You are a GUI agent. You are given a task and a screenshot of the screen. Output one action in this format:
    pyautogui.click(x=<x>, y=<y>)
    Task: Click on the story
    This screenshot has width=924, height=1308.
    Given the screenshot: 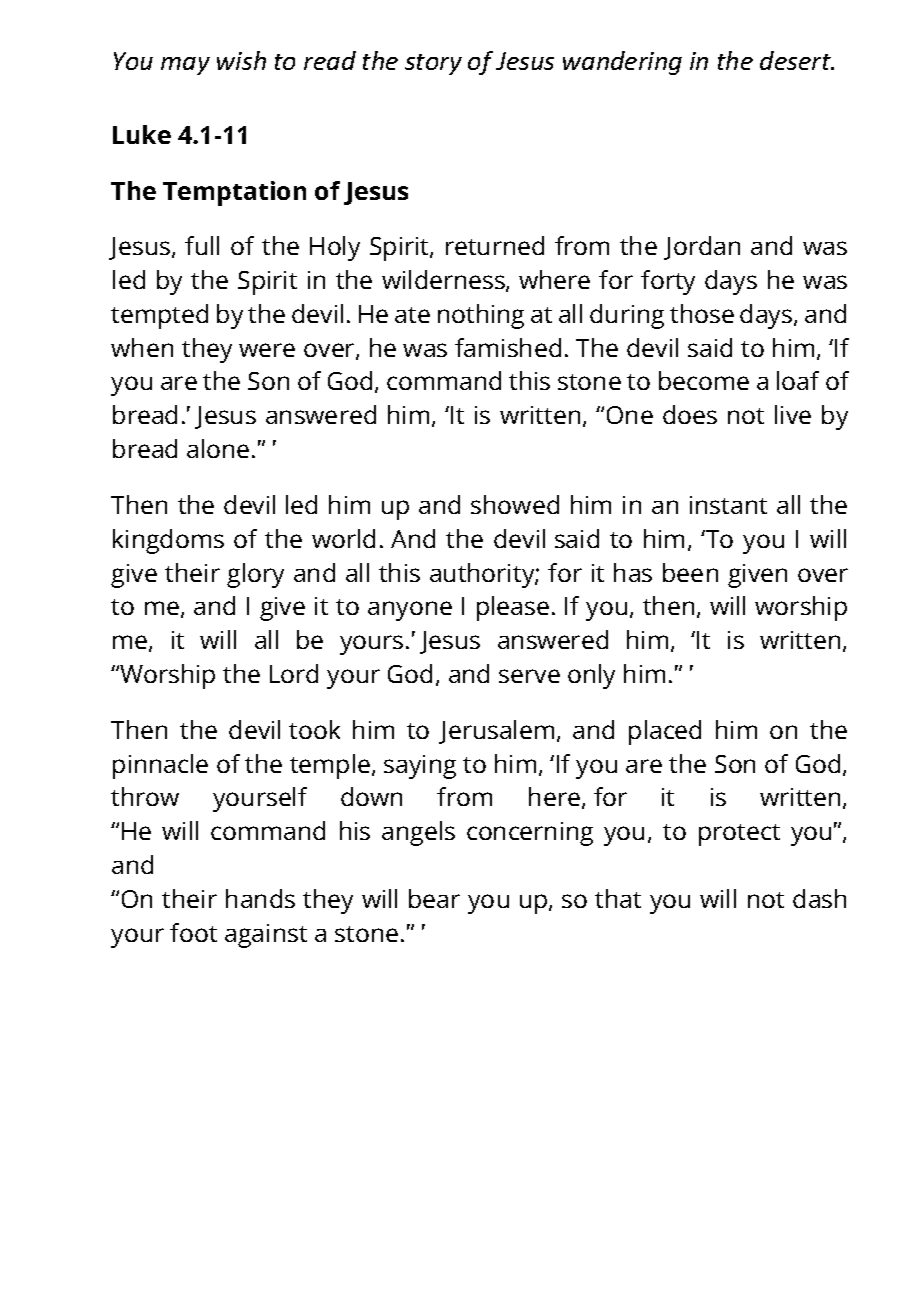 What is the action you would take?
    pyautogui.click(x=433, y=64)
